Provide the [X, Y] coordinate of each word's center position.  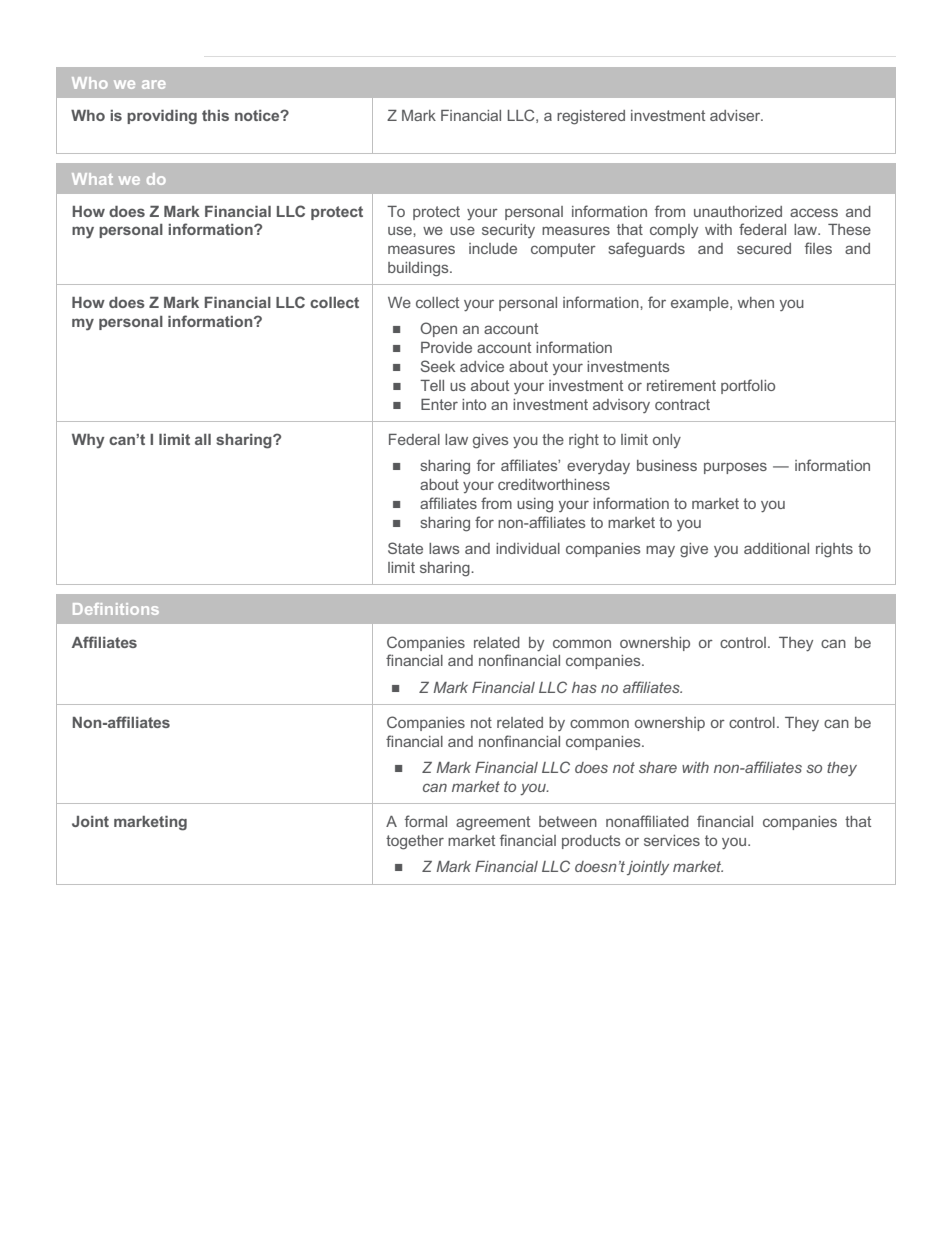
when [756, 302]
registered [591, 117]
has [584, 687]
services [672, 840]
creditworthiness [554, 484]
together [415, 842]
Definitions [116, 609]
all [203, 439]
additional [776, 548]
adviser [736, 115]
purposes [735, 468]
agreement [493, 823]
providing [162, 117]
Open [438, 329]
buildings [419, 269]
